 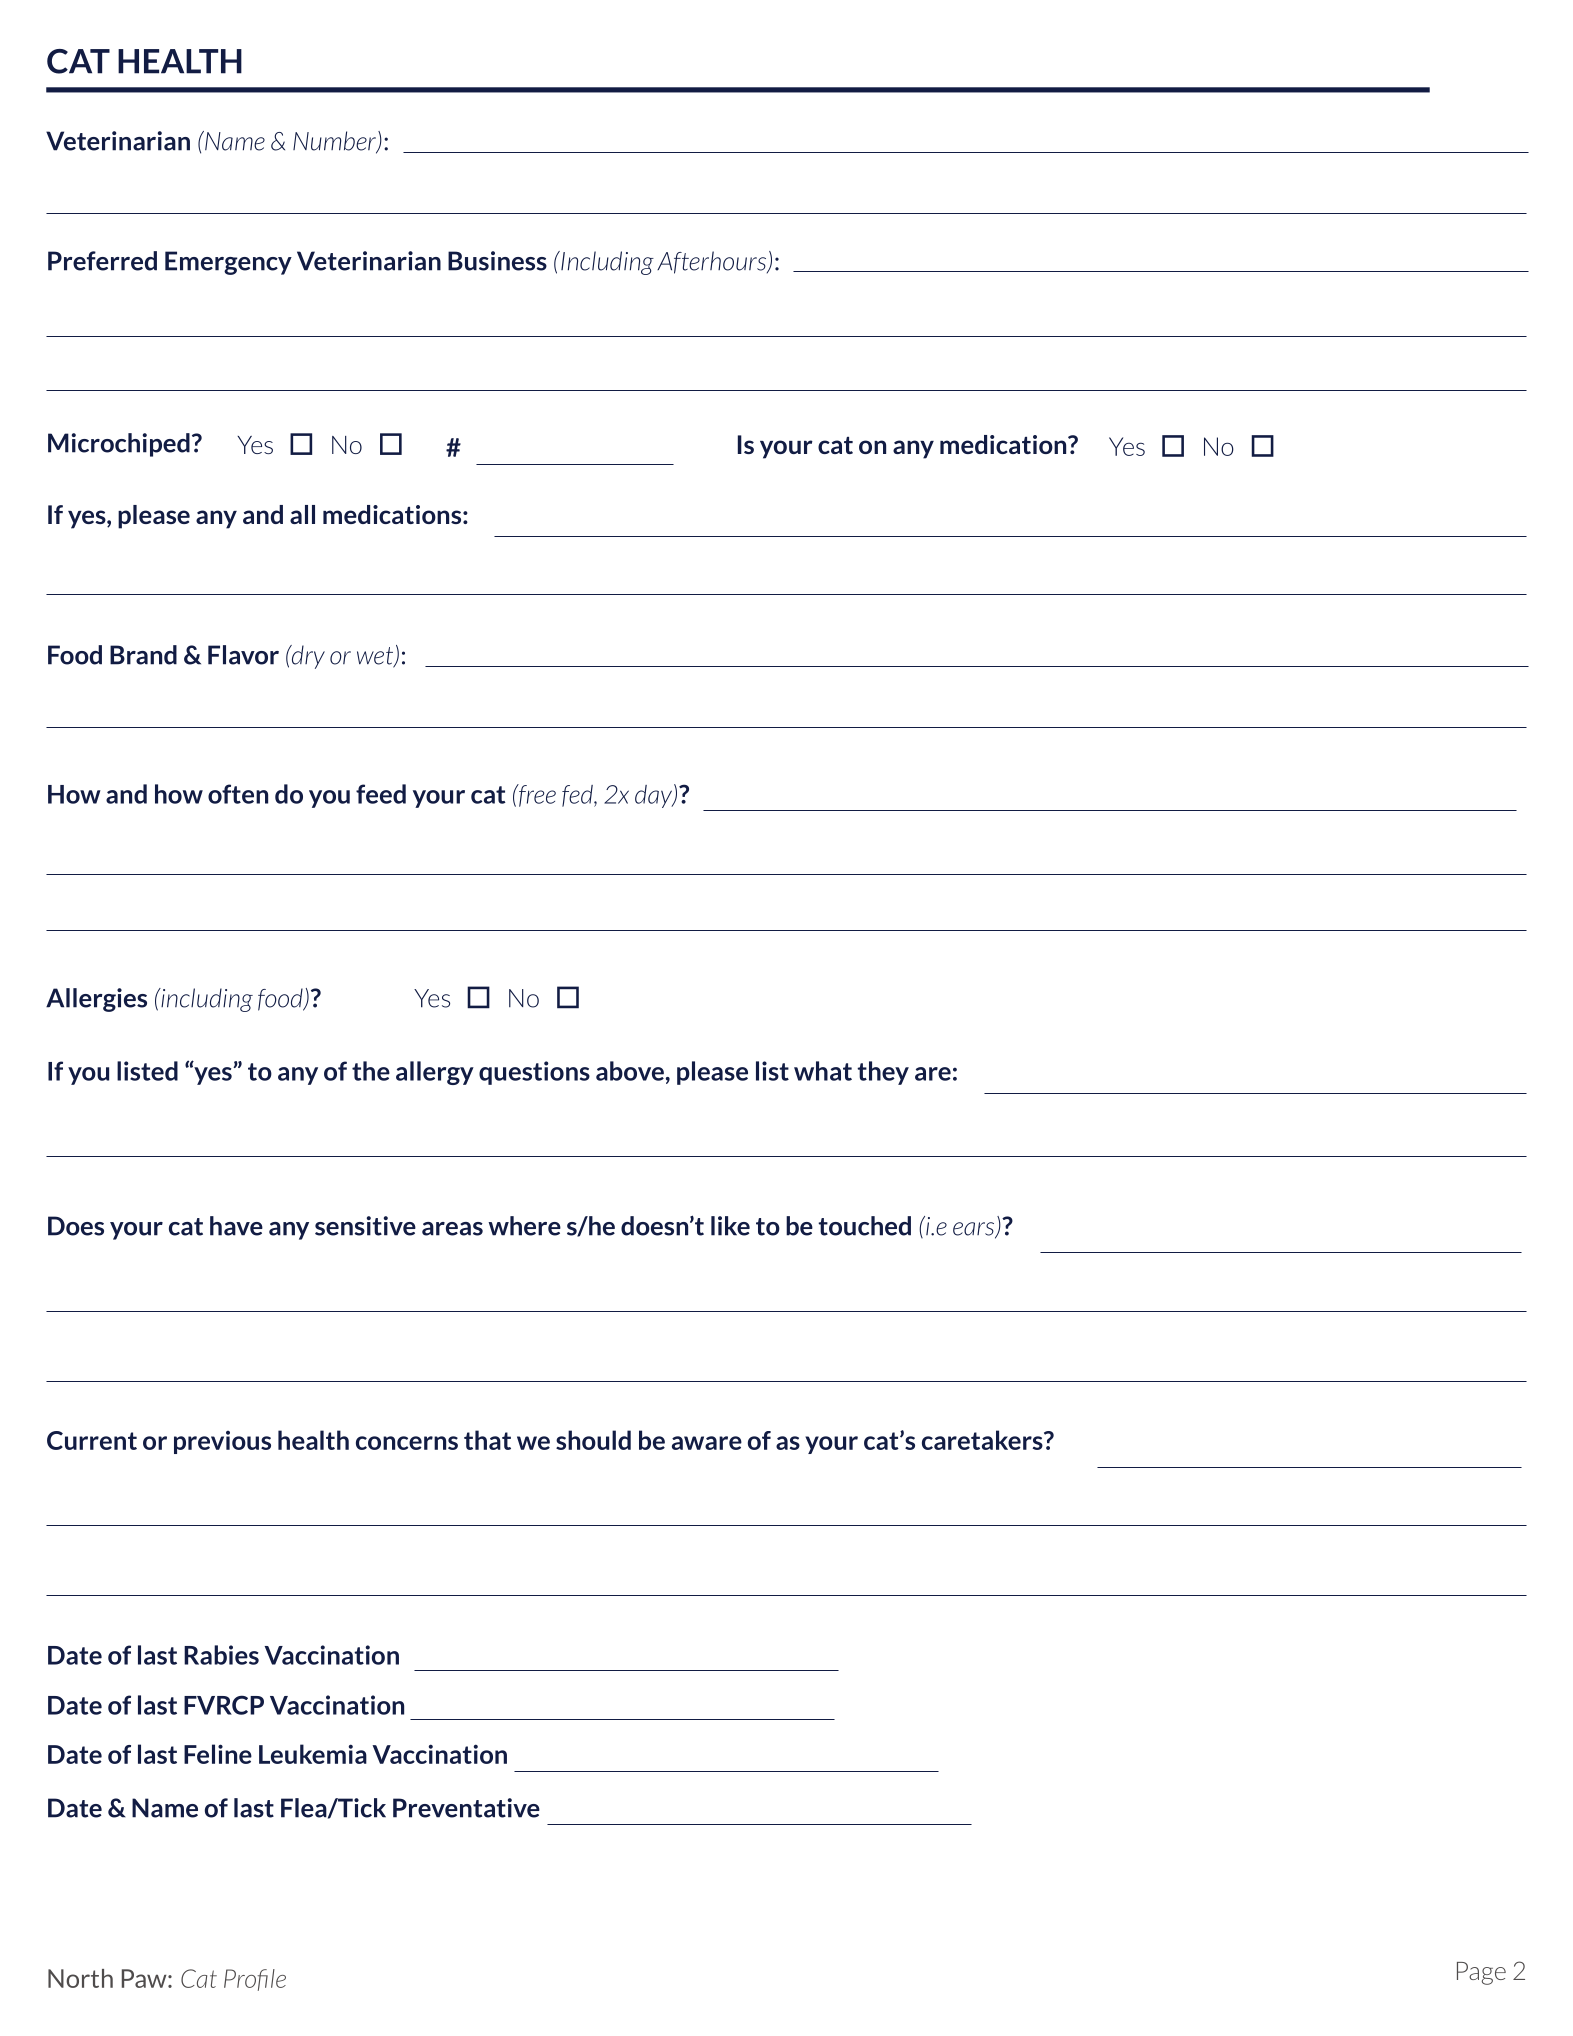 I want to click on Allergies, so click(x=96, y=1000).
